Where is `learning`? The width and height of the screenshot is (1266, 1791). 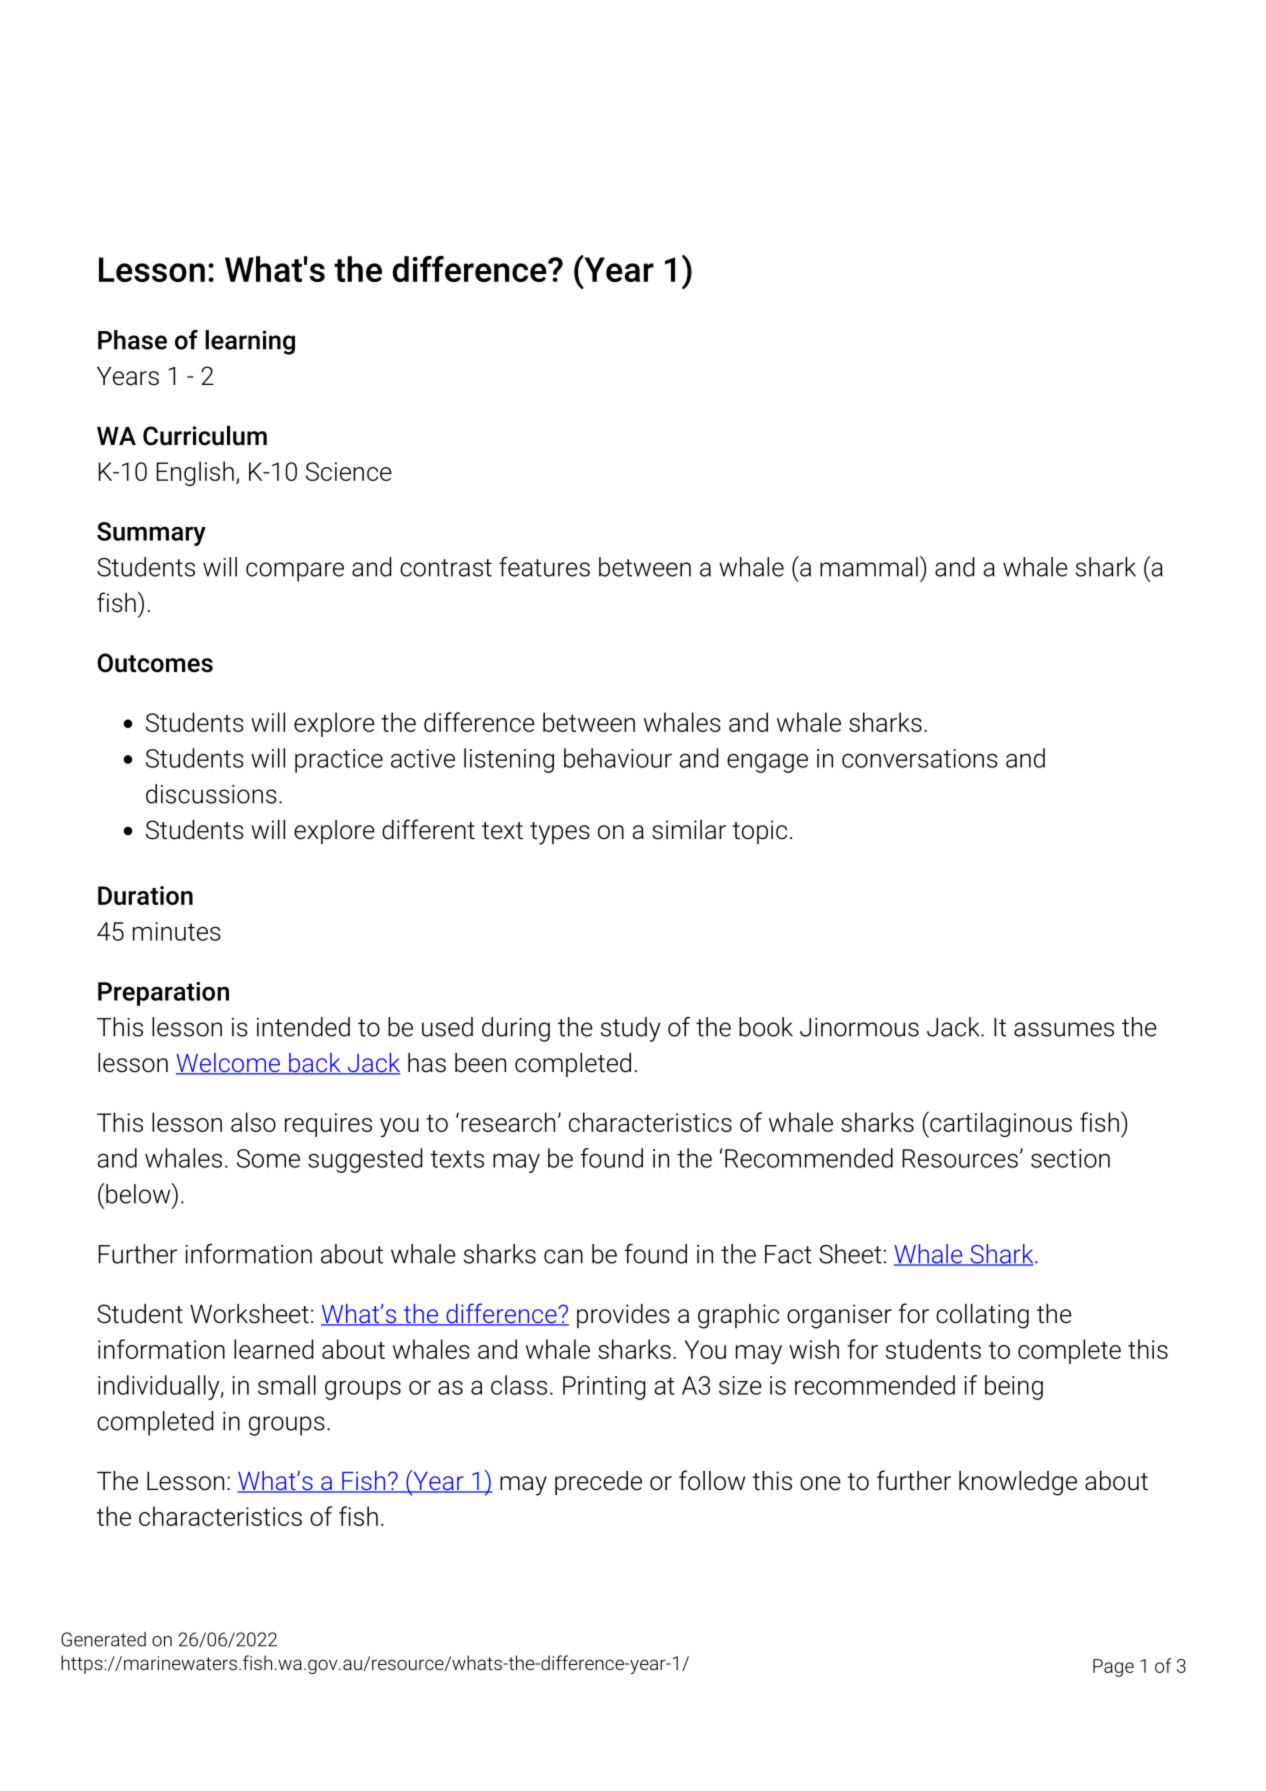 learning is located at coordinates (250, 342).
